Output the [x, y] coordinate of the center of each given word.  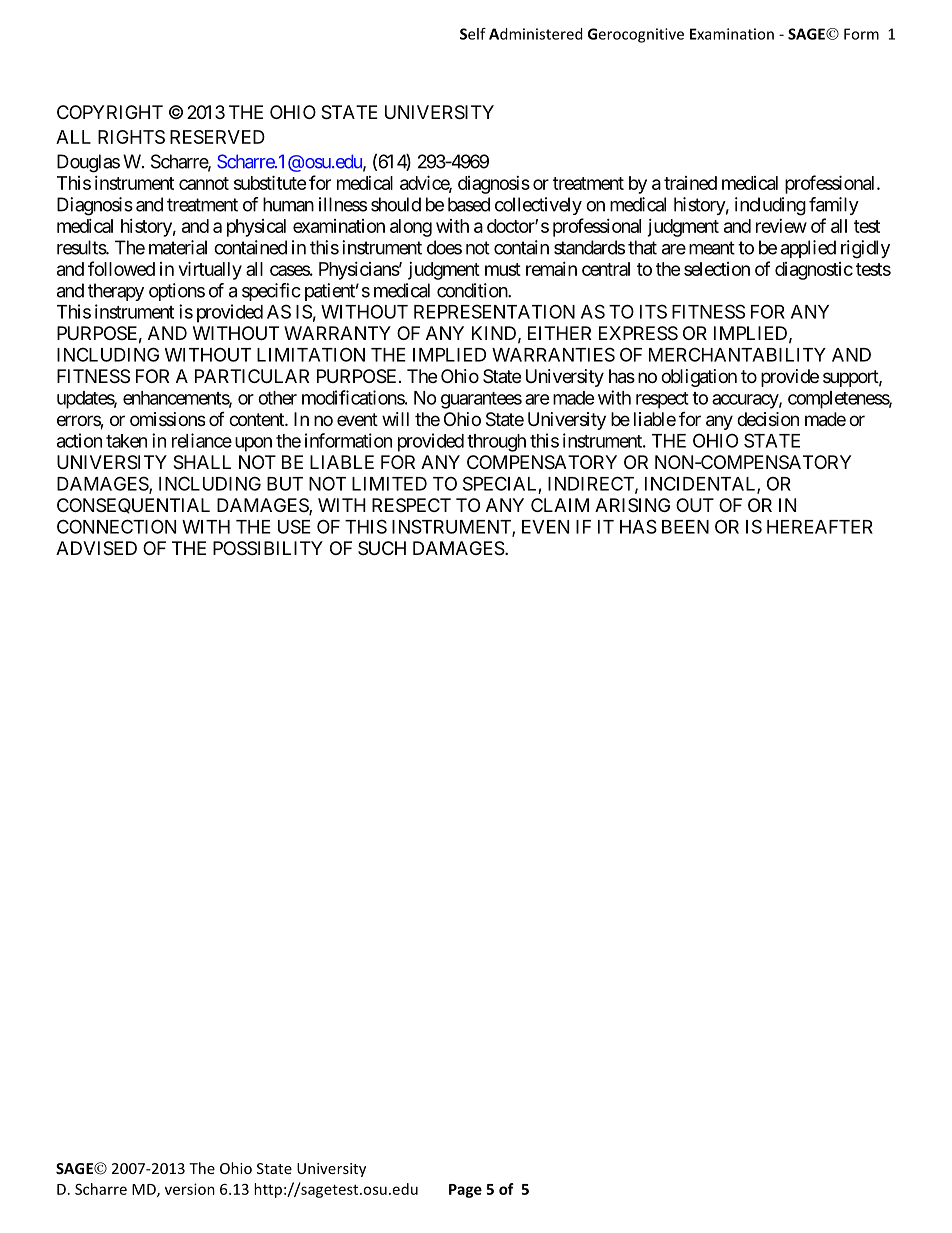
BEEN [685, 527]
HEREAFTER [820, 527]
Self [473, 34]
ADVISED [96, 548]
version [190, 1189]
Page [465, 1191]
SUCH [382, 548]
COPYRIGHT [110, 112]
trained [690, 183]
